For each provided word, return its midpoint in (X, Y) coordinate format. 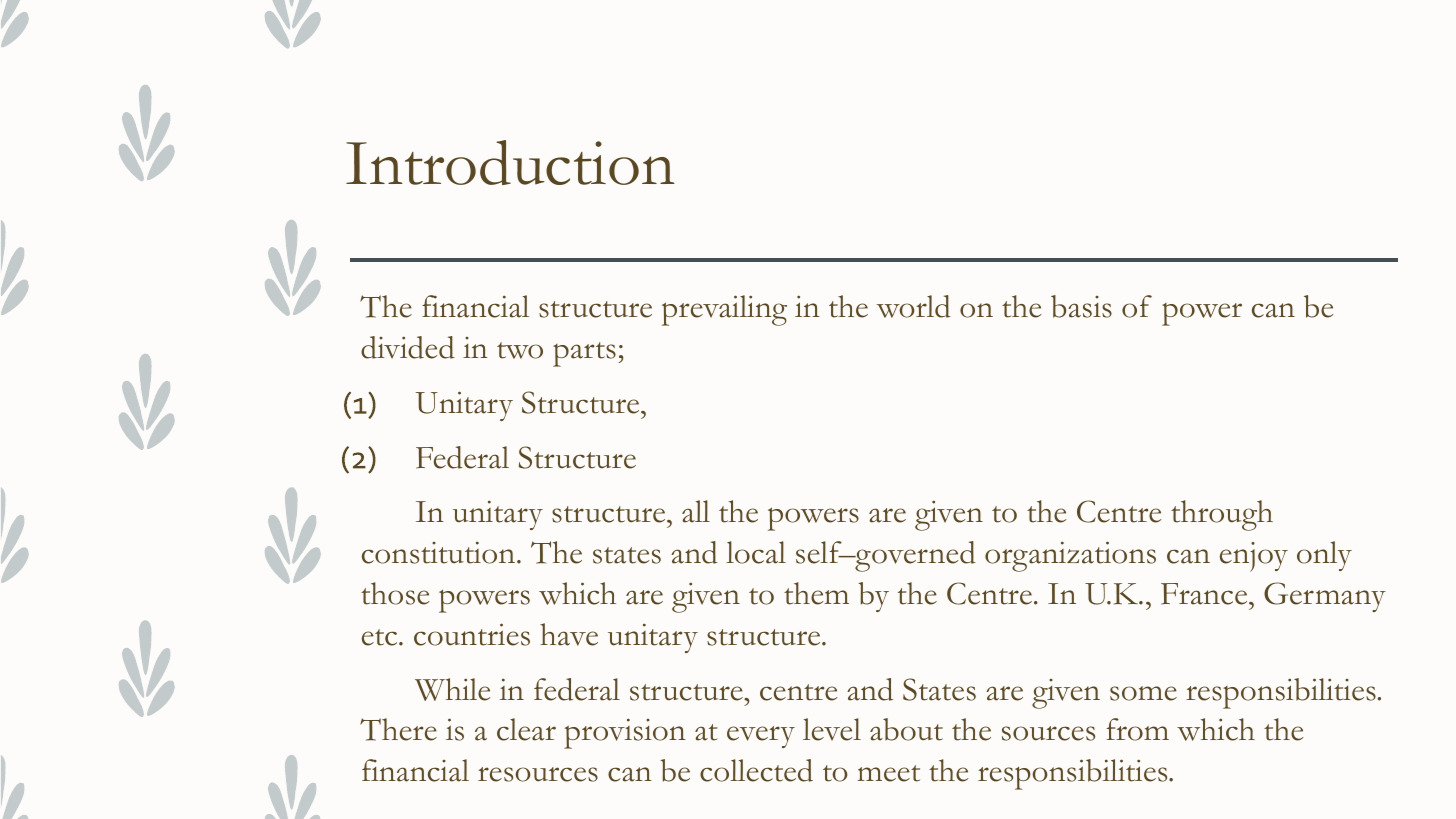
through (1222, 515)
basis (1081, 306)
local (756, 552)
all (696, 511)
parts (584, 354)
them (816, 593)
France (1205, 594)
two (520, 350)
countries (472, 634)
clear (526, 729)
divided (408, 347)
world (914, 306)
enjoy (1254, 557)
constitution (440, 552)
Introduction (510, 162)
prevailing (724, 310)
